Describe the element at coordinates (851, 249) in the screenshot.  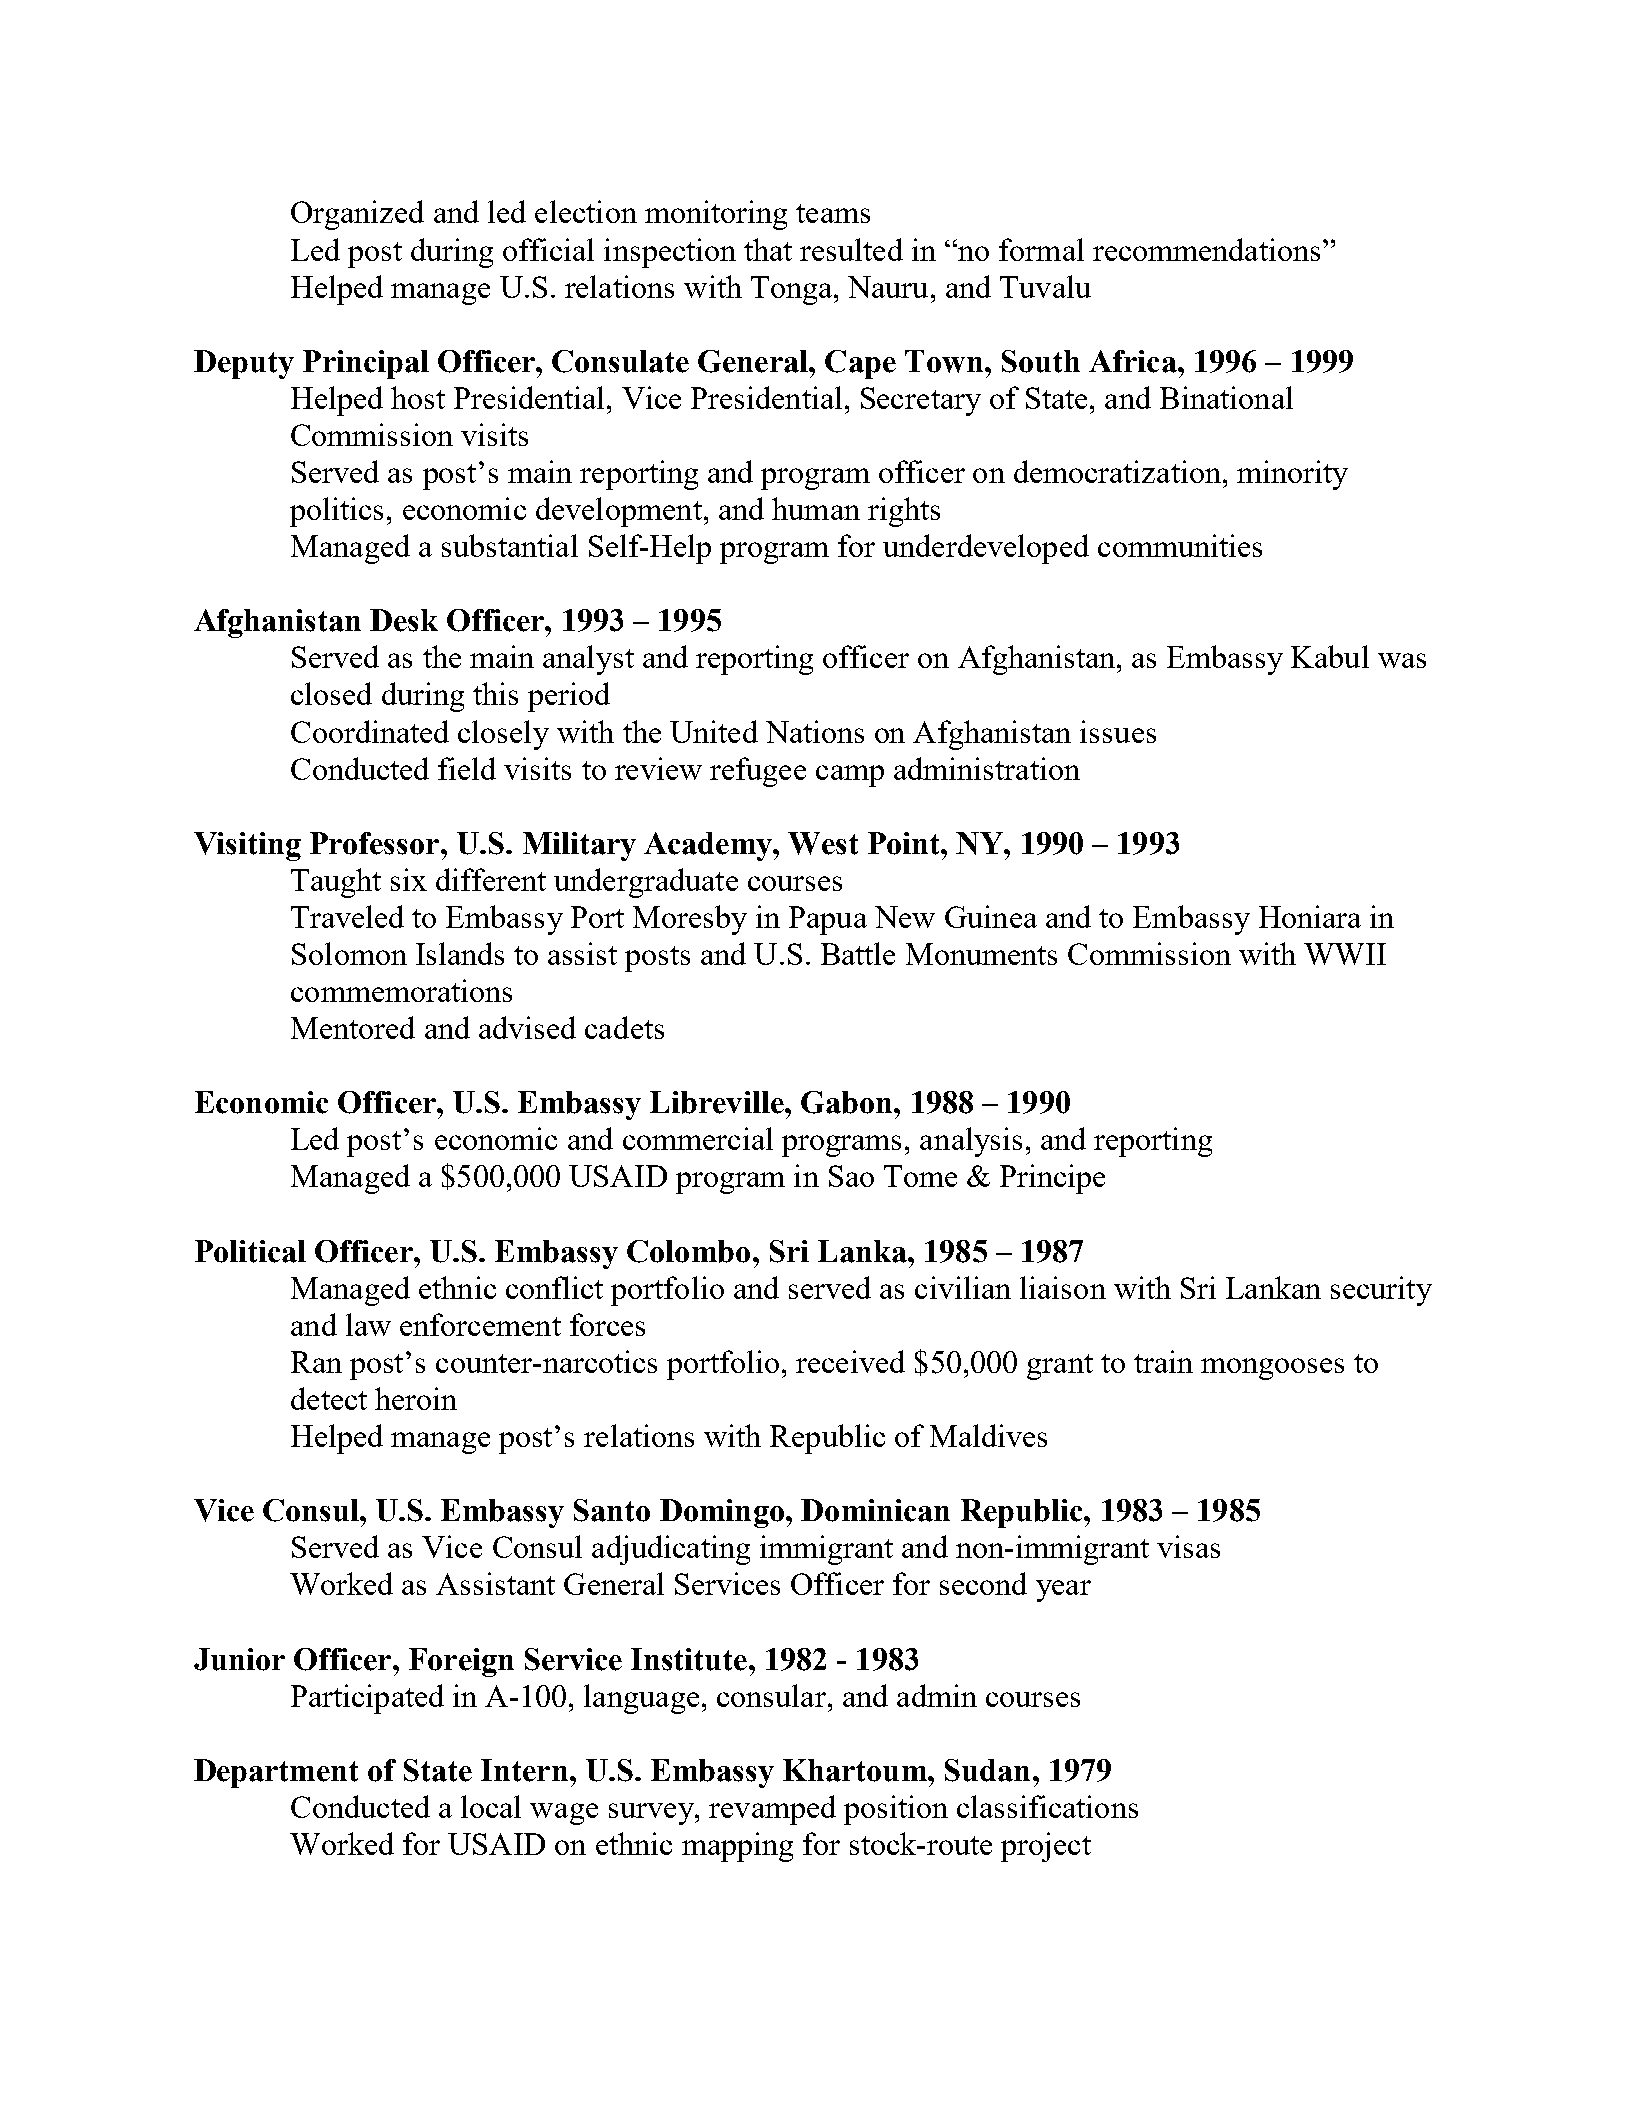
I see `resulted` at that location.
